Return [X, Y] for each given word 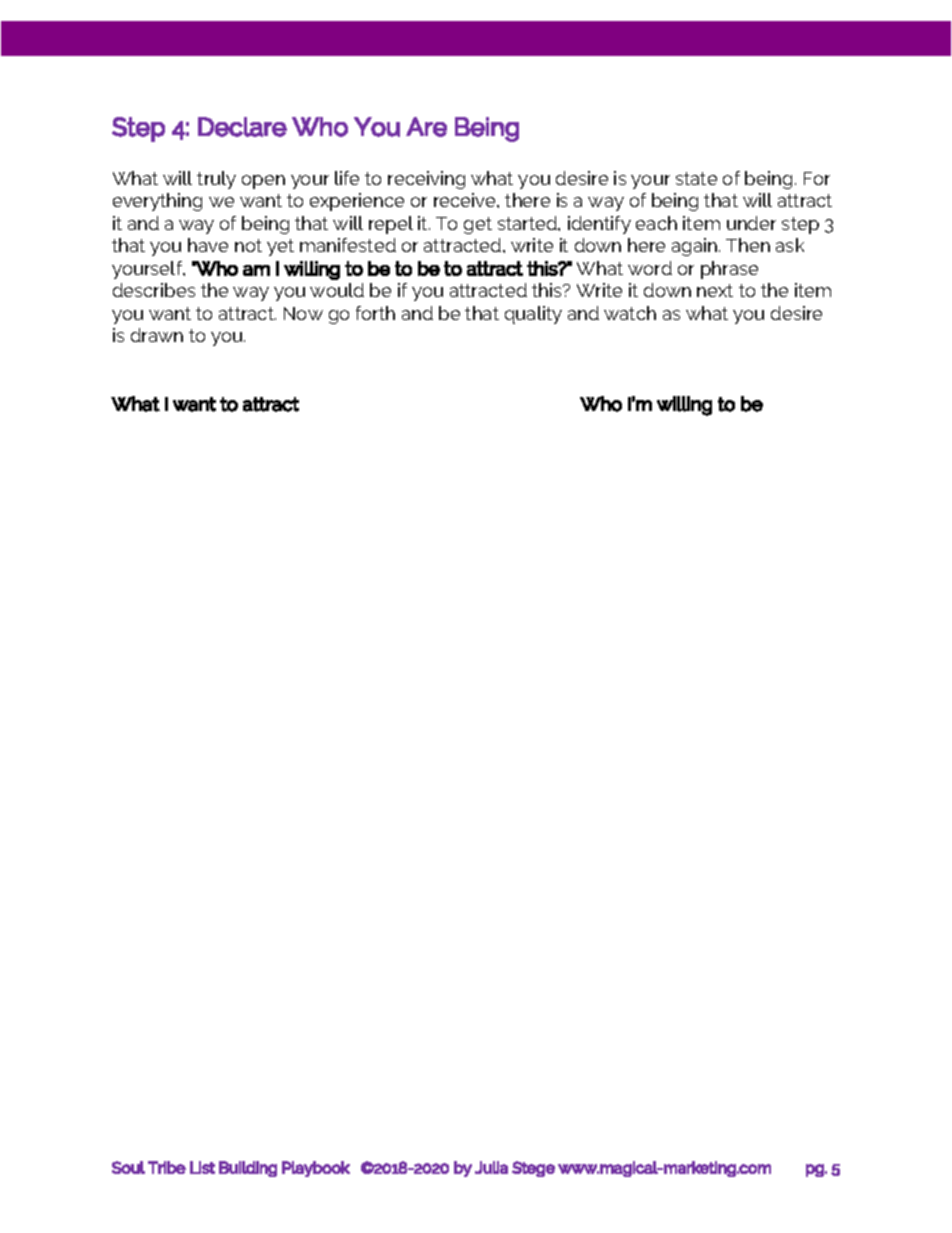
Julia [491, 1167]
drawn [157, 335]
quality [533, 315]
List [202, 1167]
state [696, 178]
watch [630, 313]
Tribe [167, 1167]
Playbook [316, 1169]
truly [216, 180]
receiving [426, 180]
